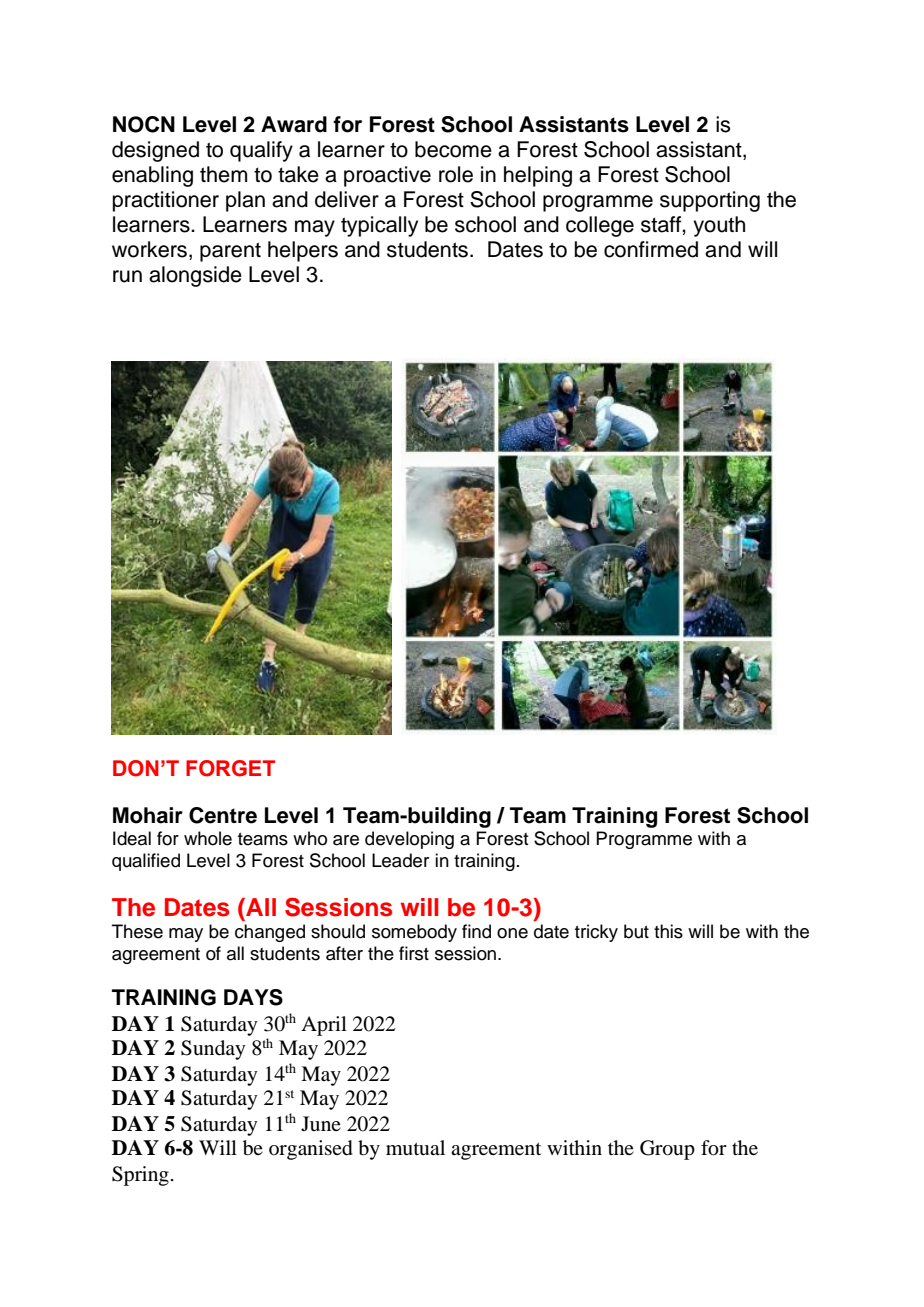 The width and height of the screenshot is (924, 1307). Describe the element at coordinates (195, 276) in the screenshot. I see `alongside` at that location.
